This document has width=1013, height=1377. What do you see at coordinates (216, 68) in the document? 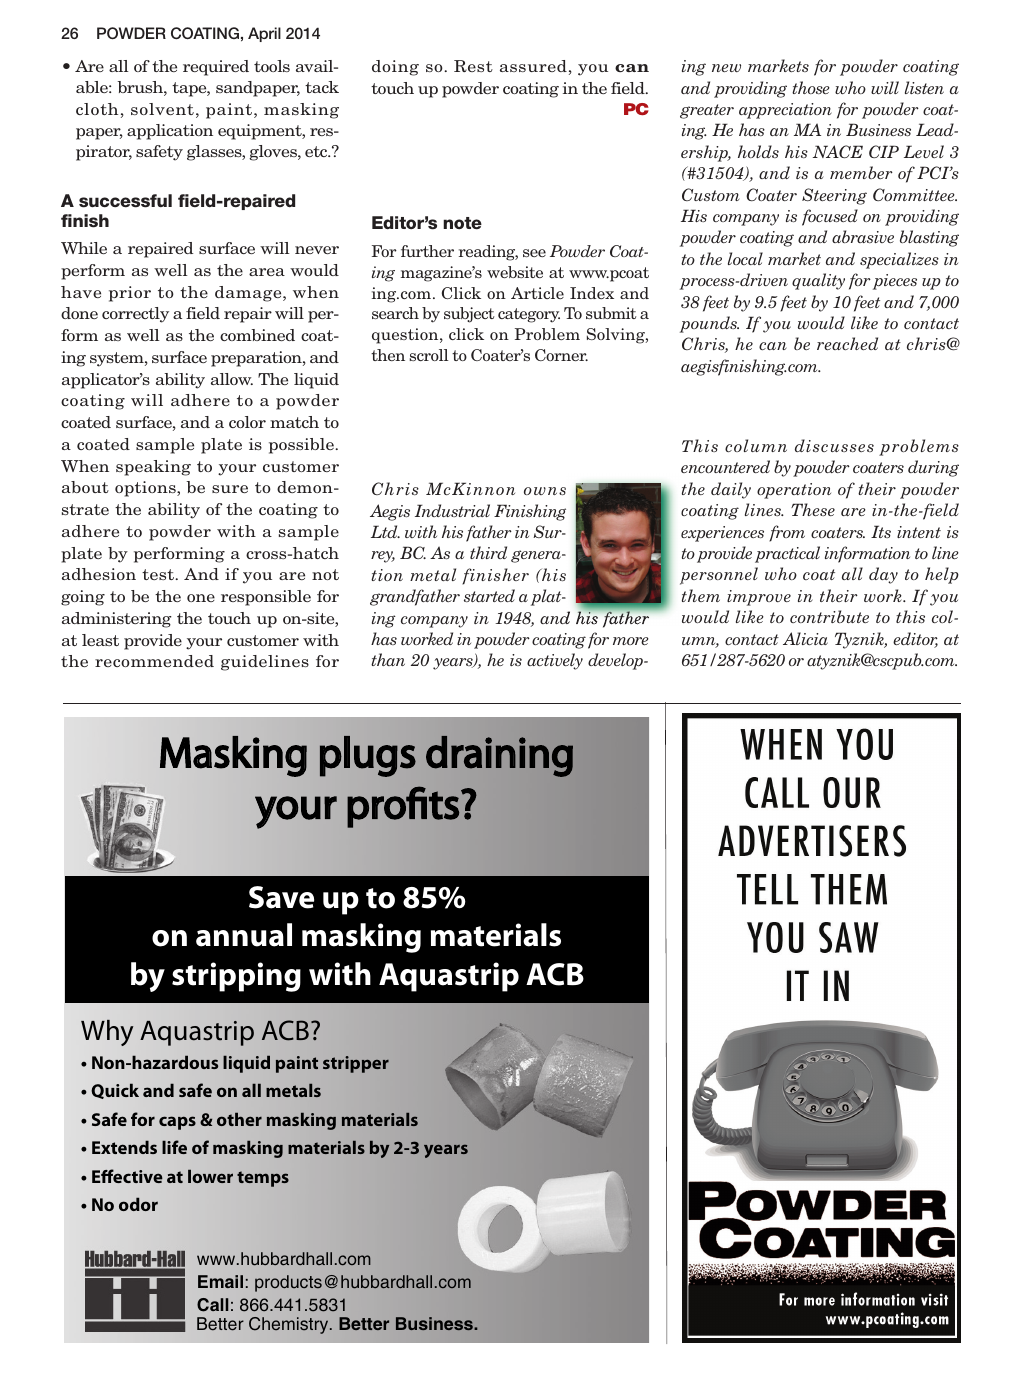
I see `required` at bounding box center [216, 68].
